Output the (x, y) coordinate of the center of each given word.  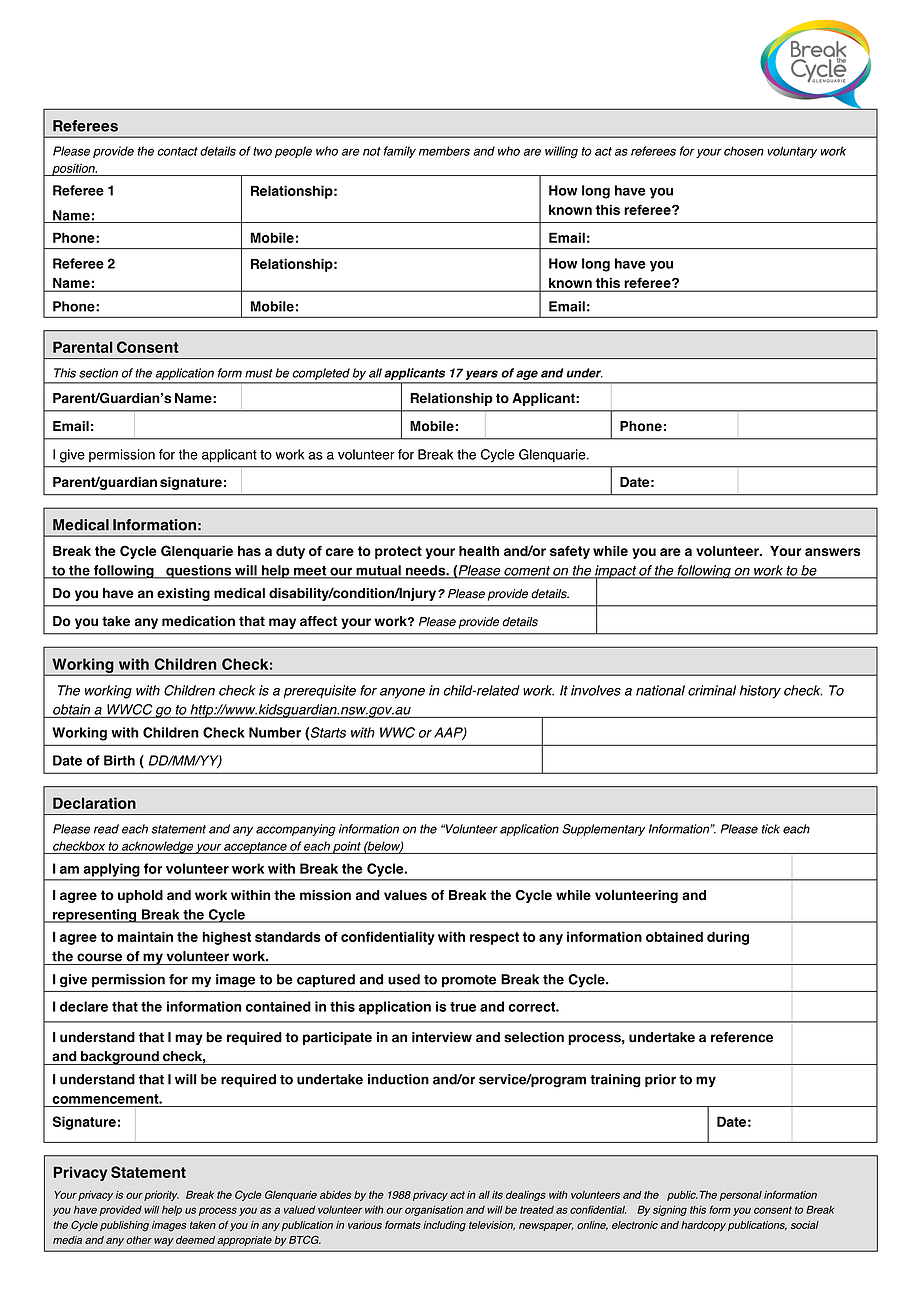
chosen (744, 151)
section (98, 373)
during (728, 938)
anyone (402, 693)
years (482, 375)
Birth (119, 760)
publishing (124, 1226)
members (444, 151)
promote (469, 981)
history (760, 692)
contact (177, 151)
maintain (145, 936)
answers (833, 552)
